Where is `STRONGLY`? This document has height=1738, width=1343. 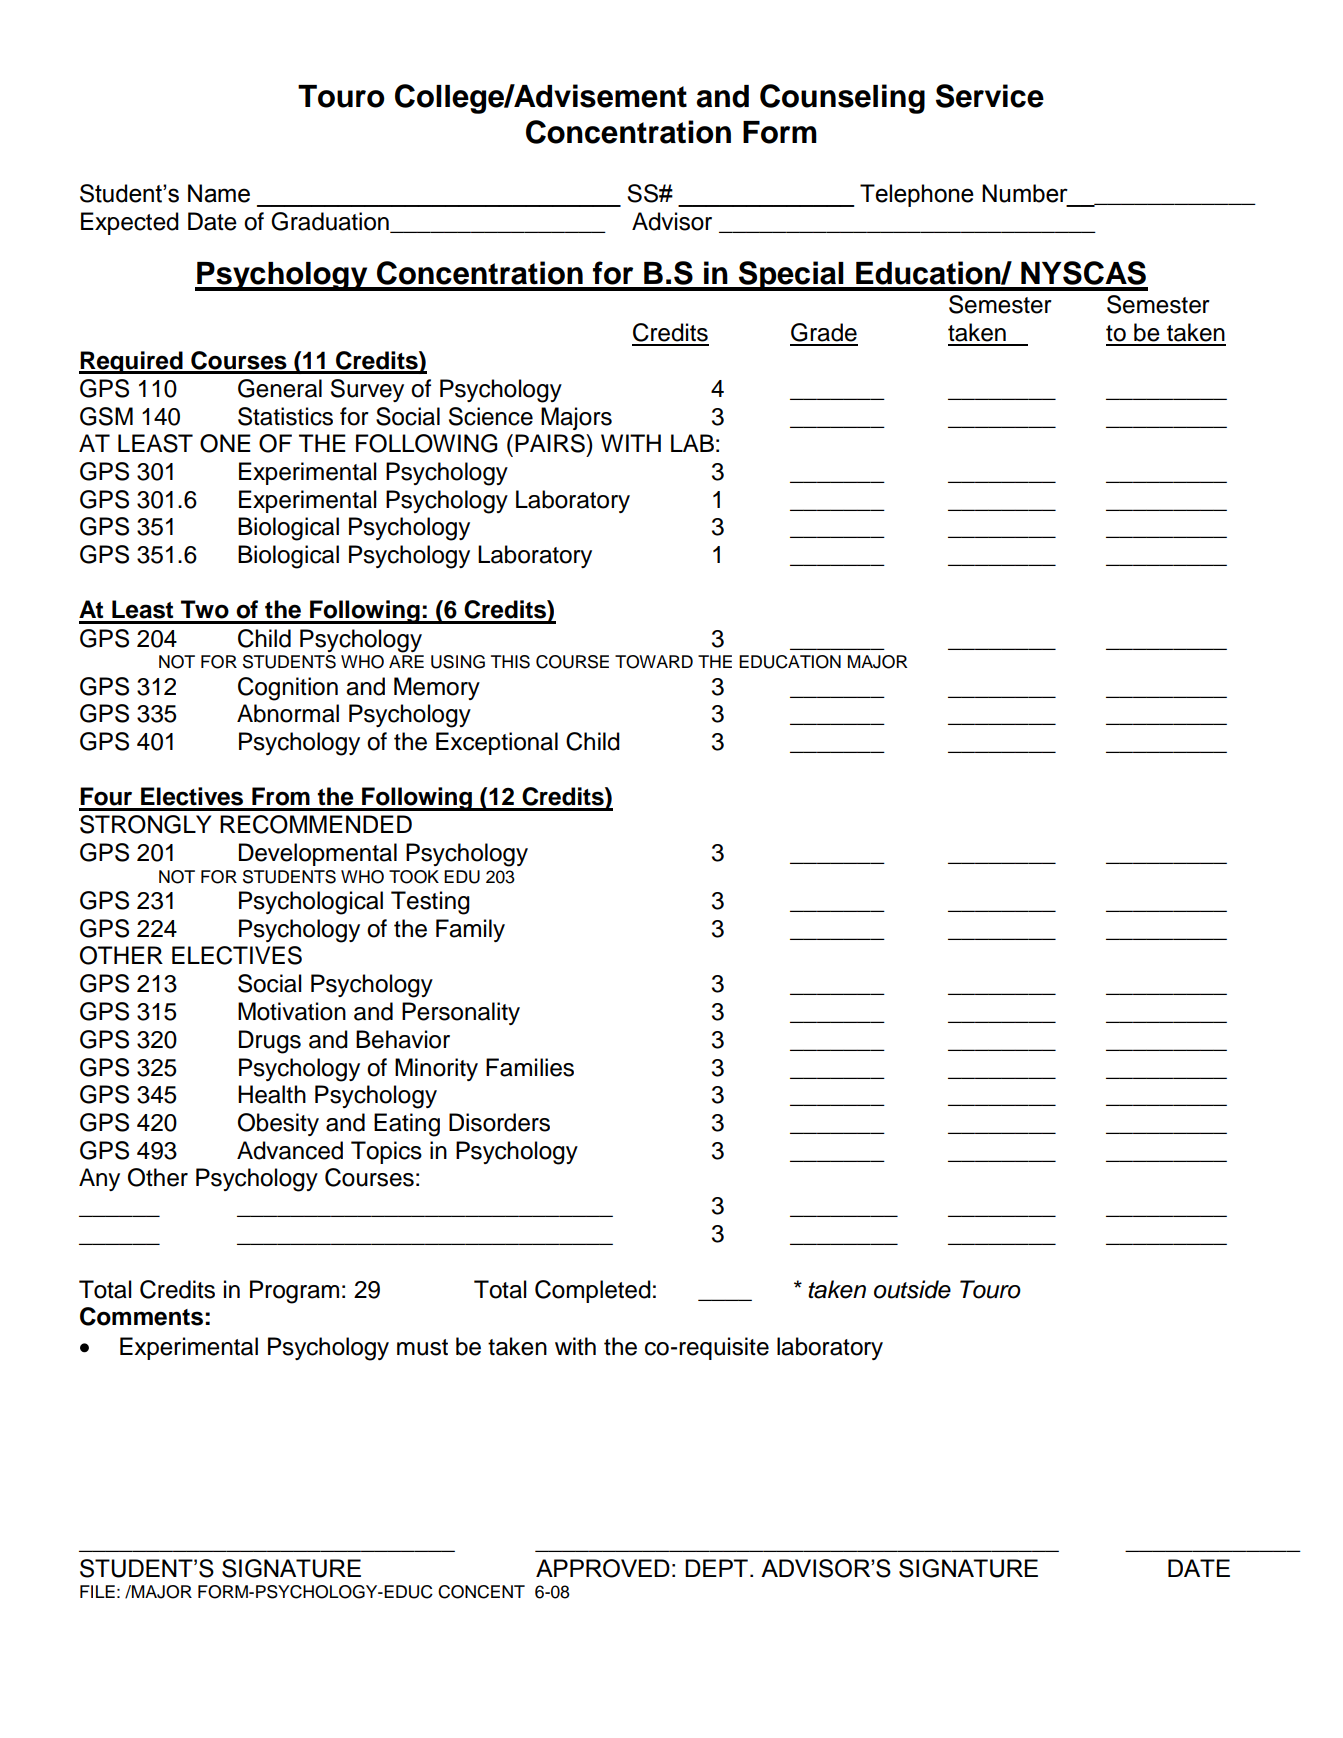
STRONGLY is located at coordinates (145, 824).
